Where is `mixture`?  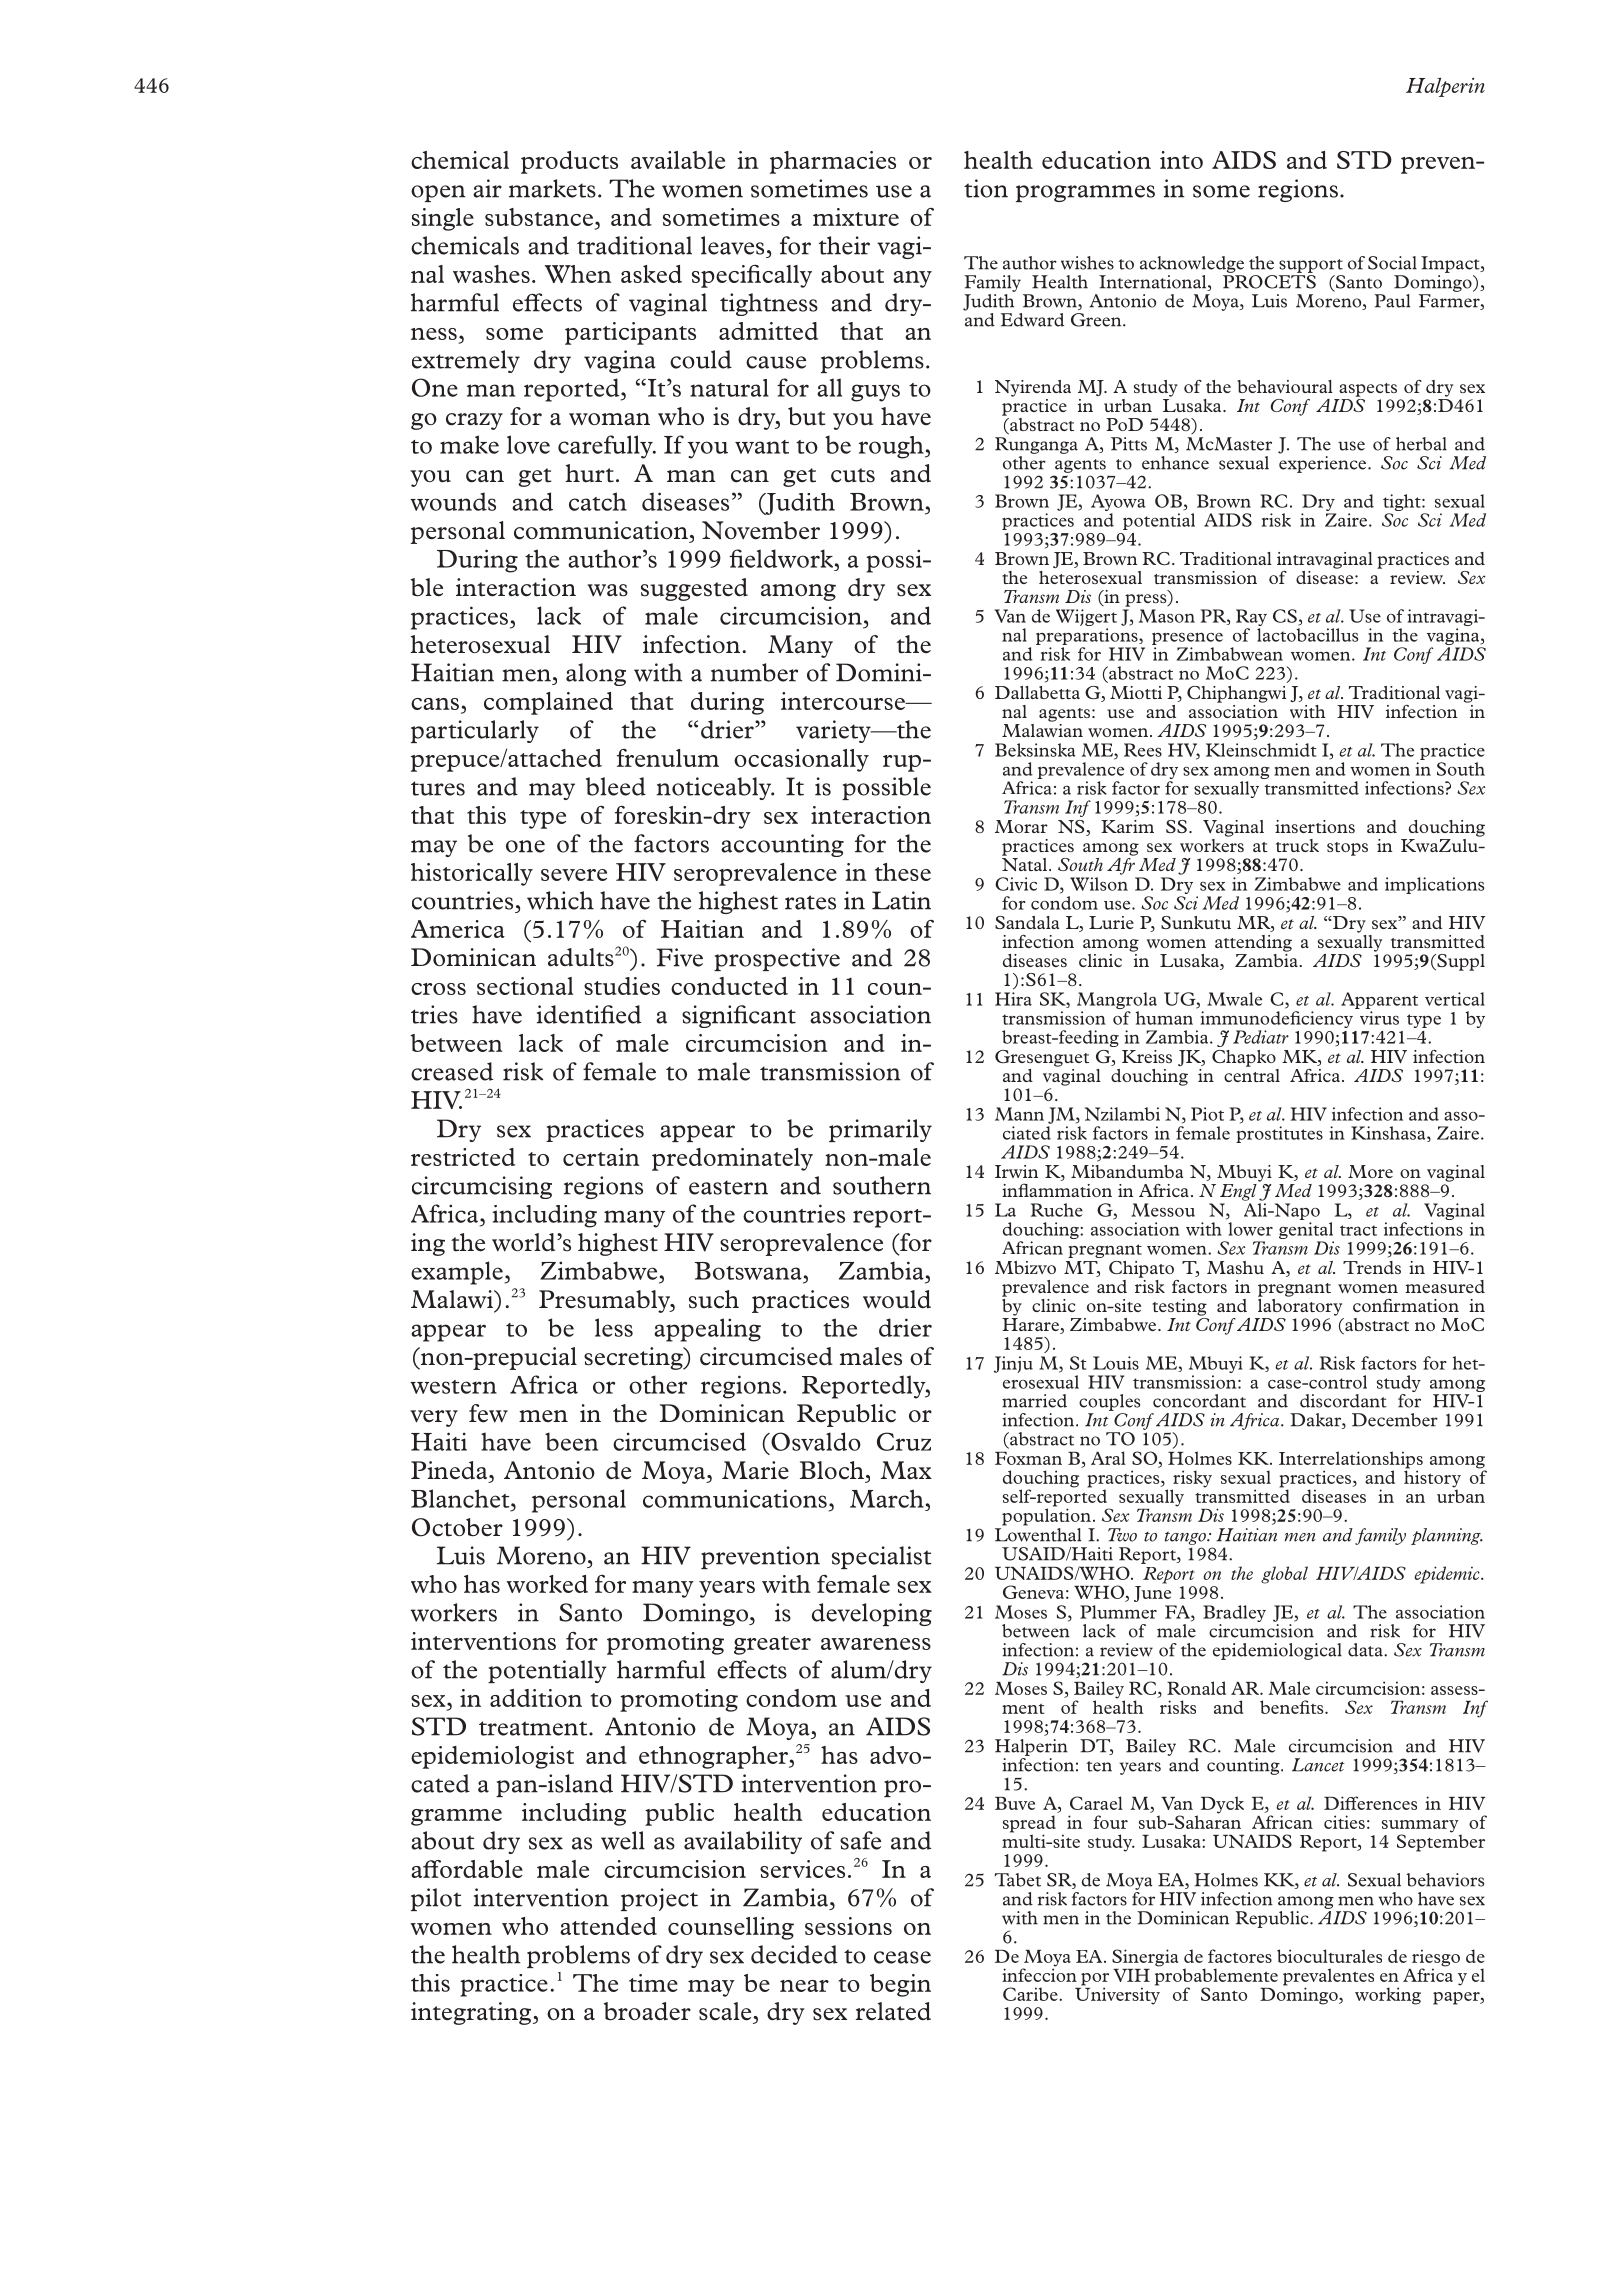
mixture is located at coordinates (856, 217).
